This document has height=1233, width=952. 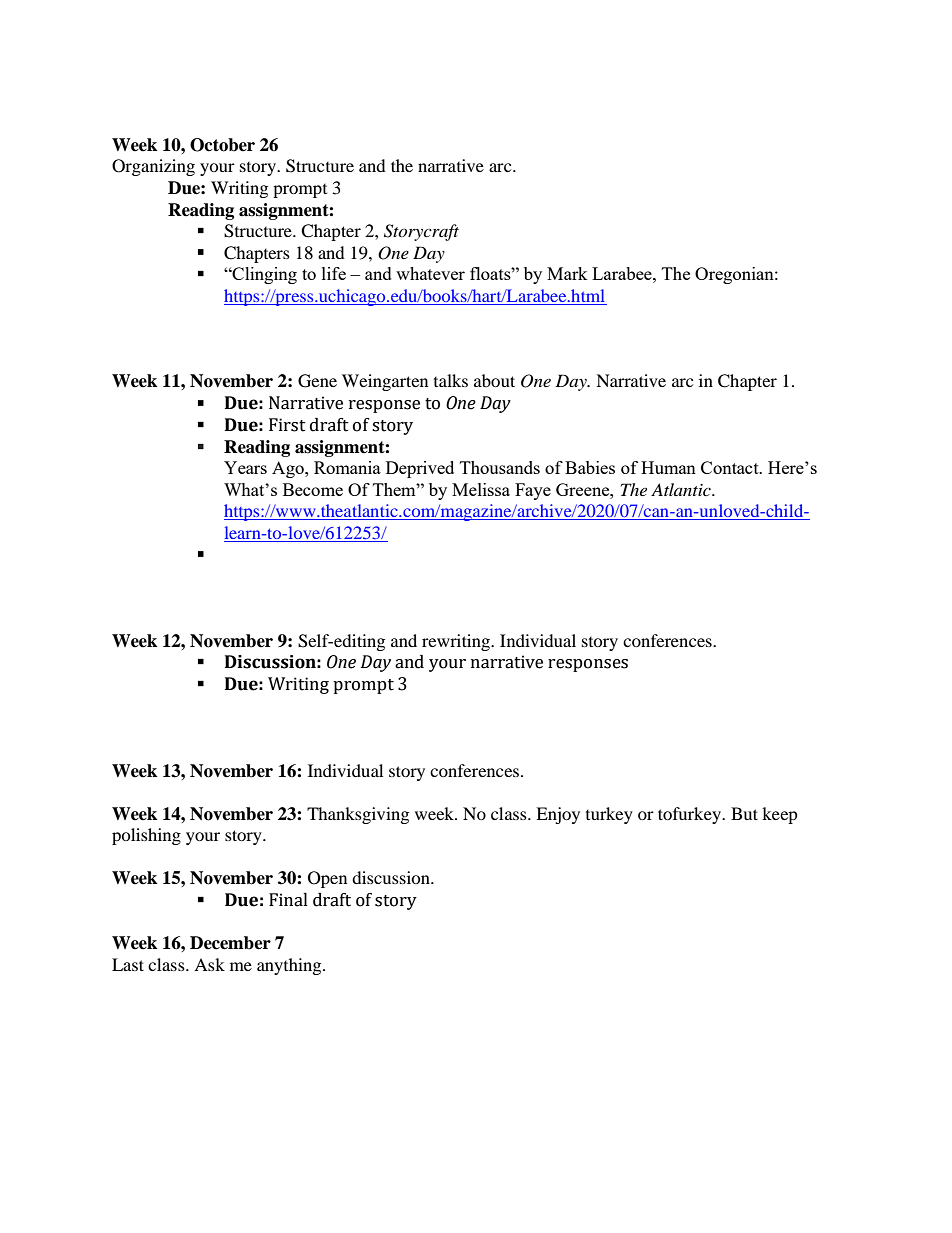 What do you see at coordinates (494, 380) in the document?
I see `about` at bounding box center [494, 380].
